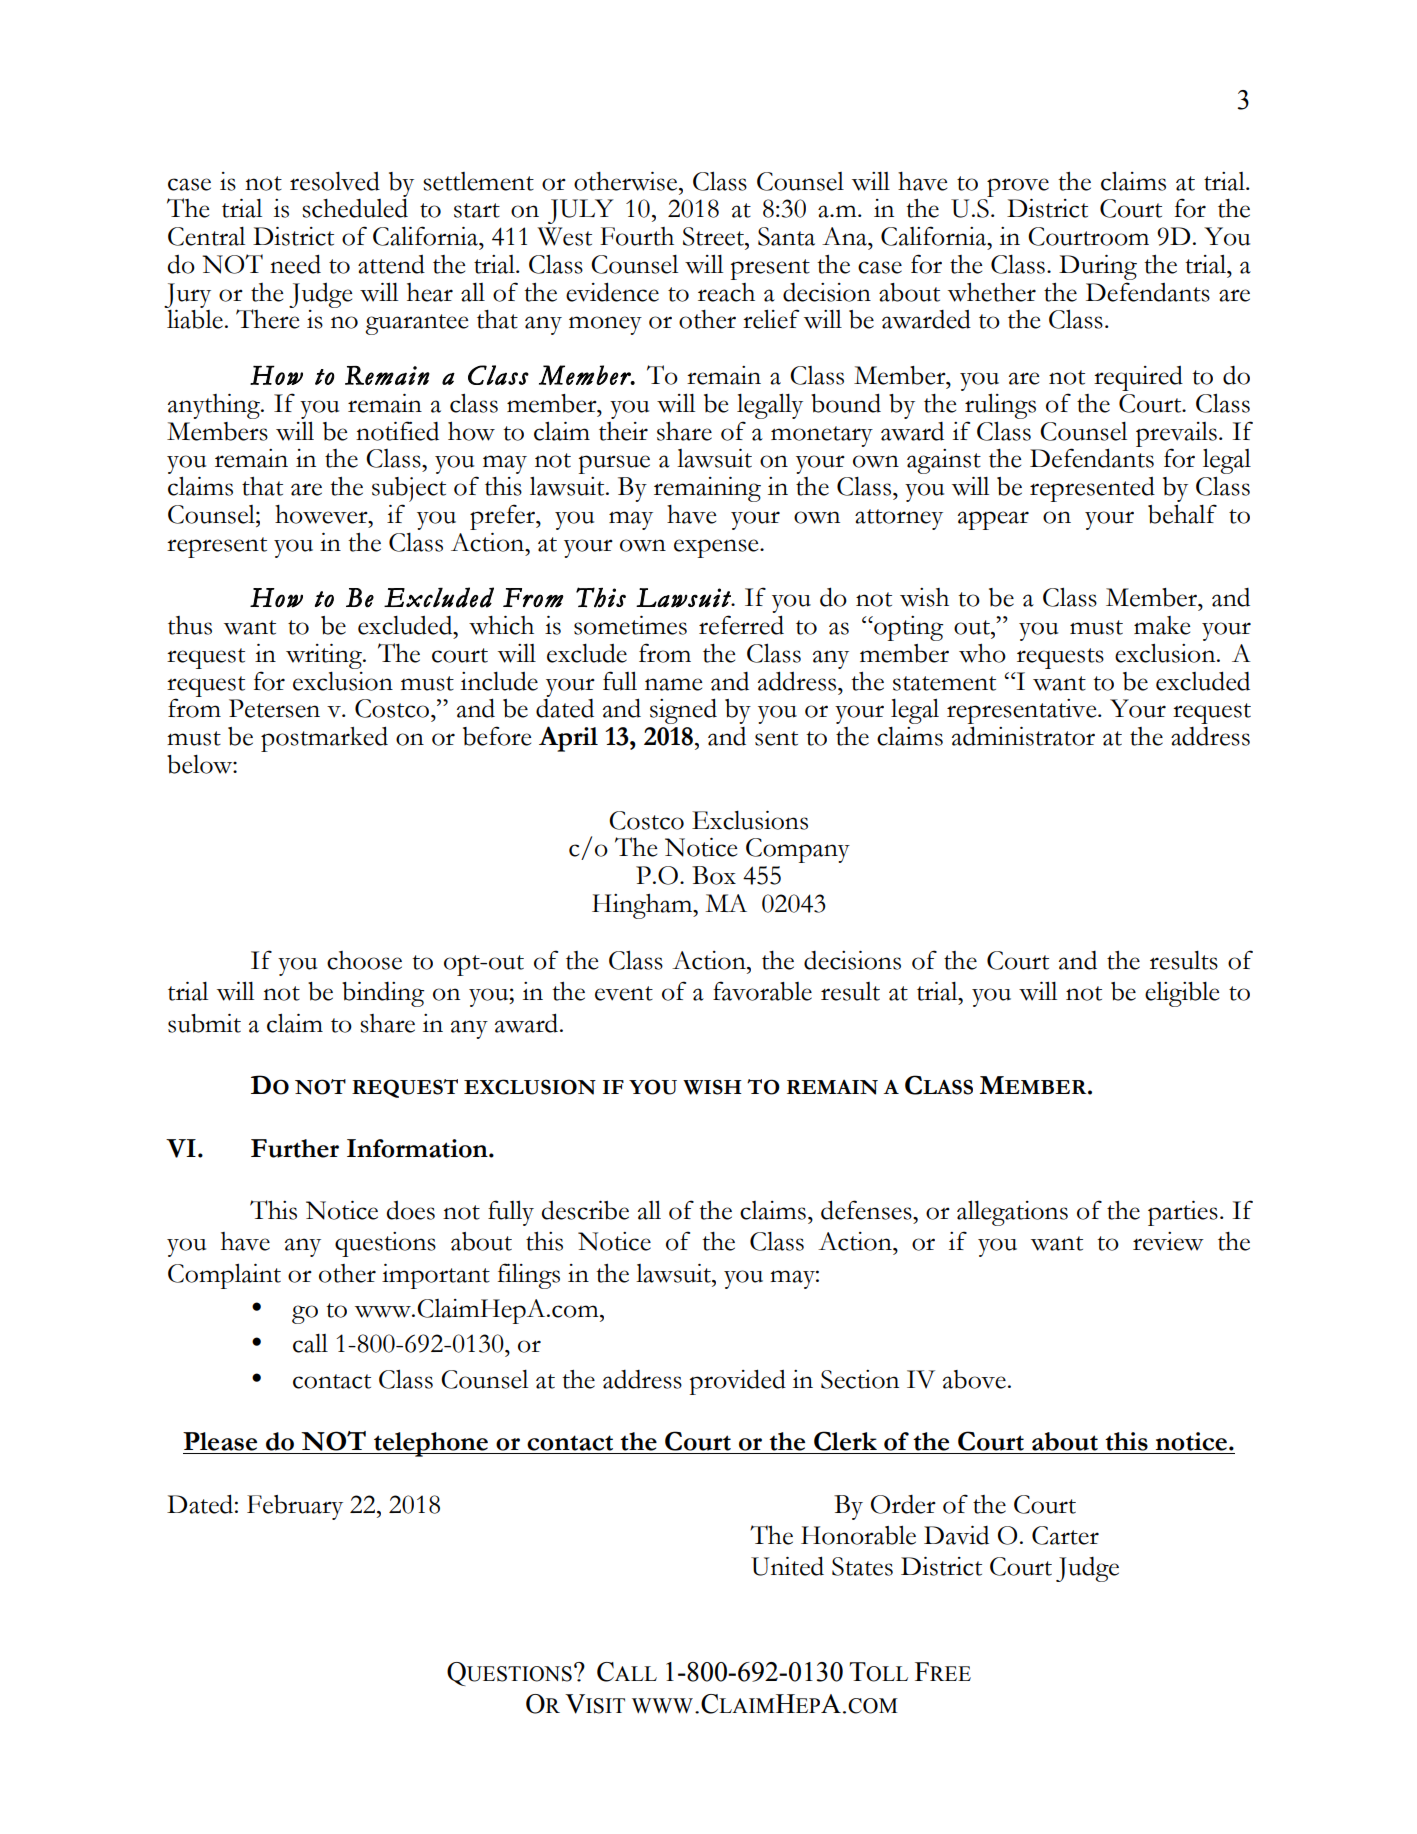 This page has height=1834, width=1417. Describe the element at coordinates (624, 993) in the page. I see `event` at that location.
